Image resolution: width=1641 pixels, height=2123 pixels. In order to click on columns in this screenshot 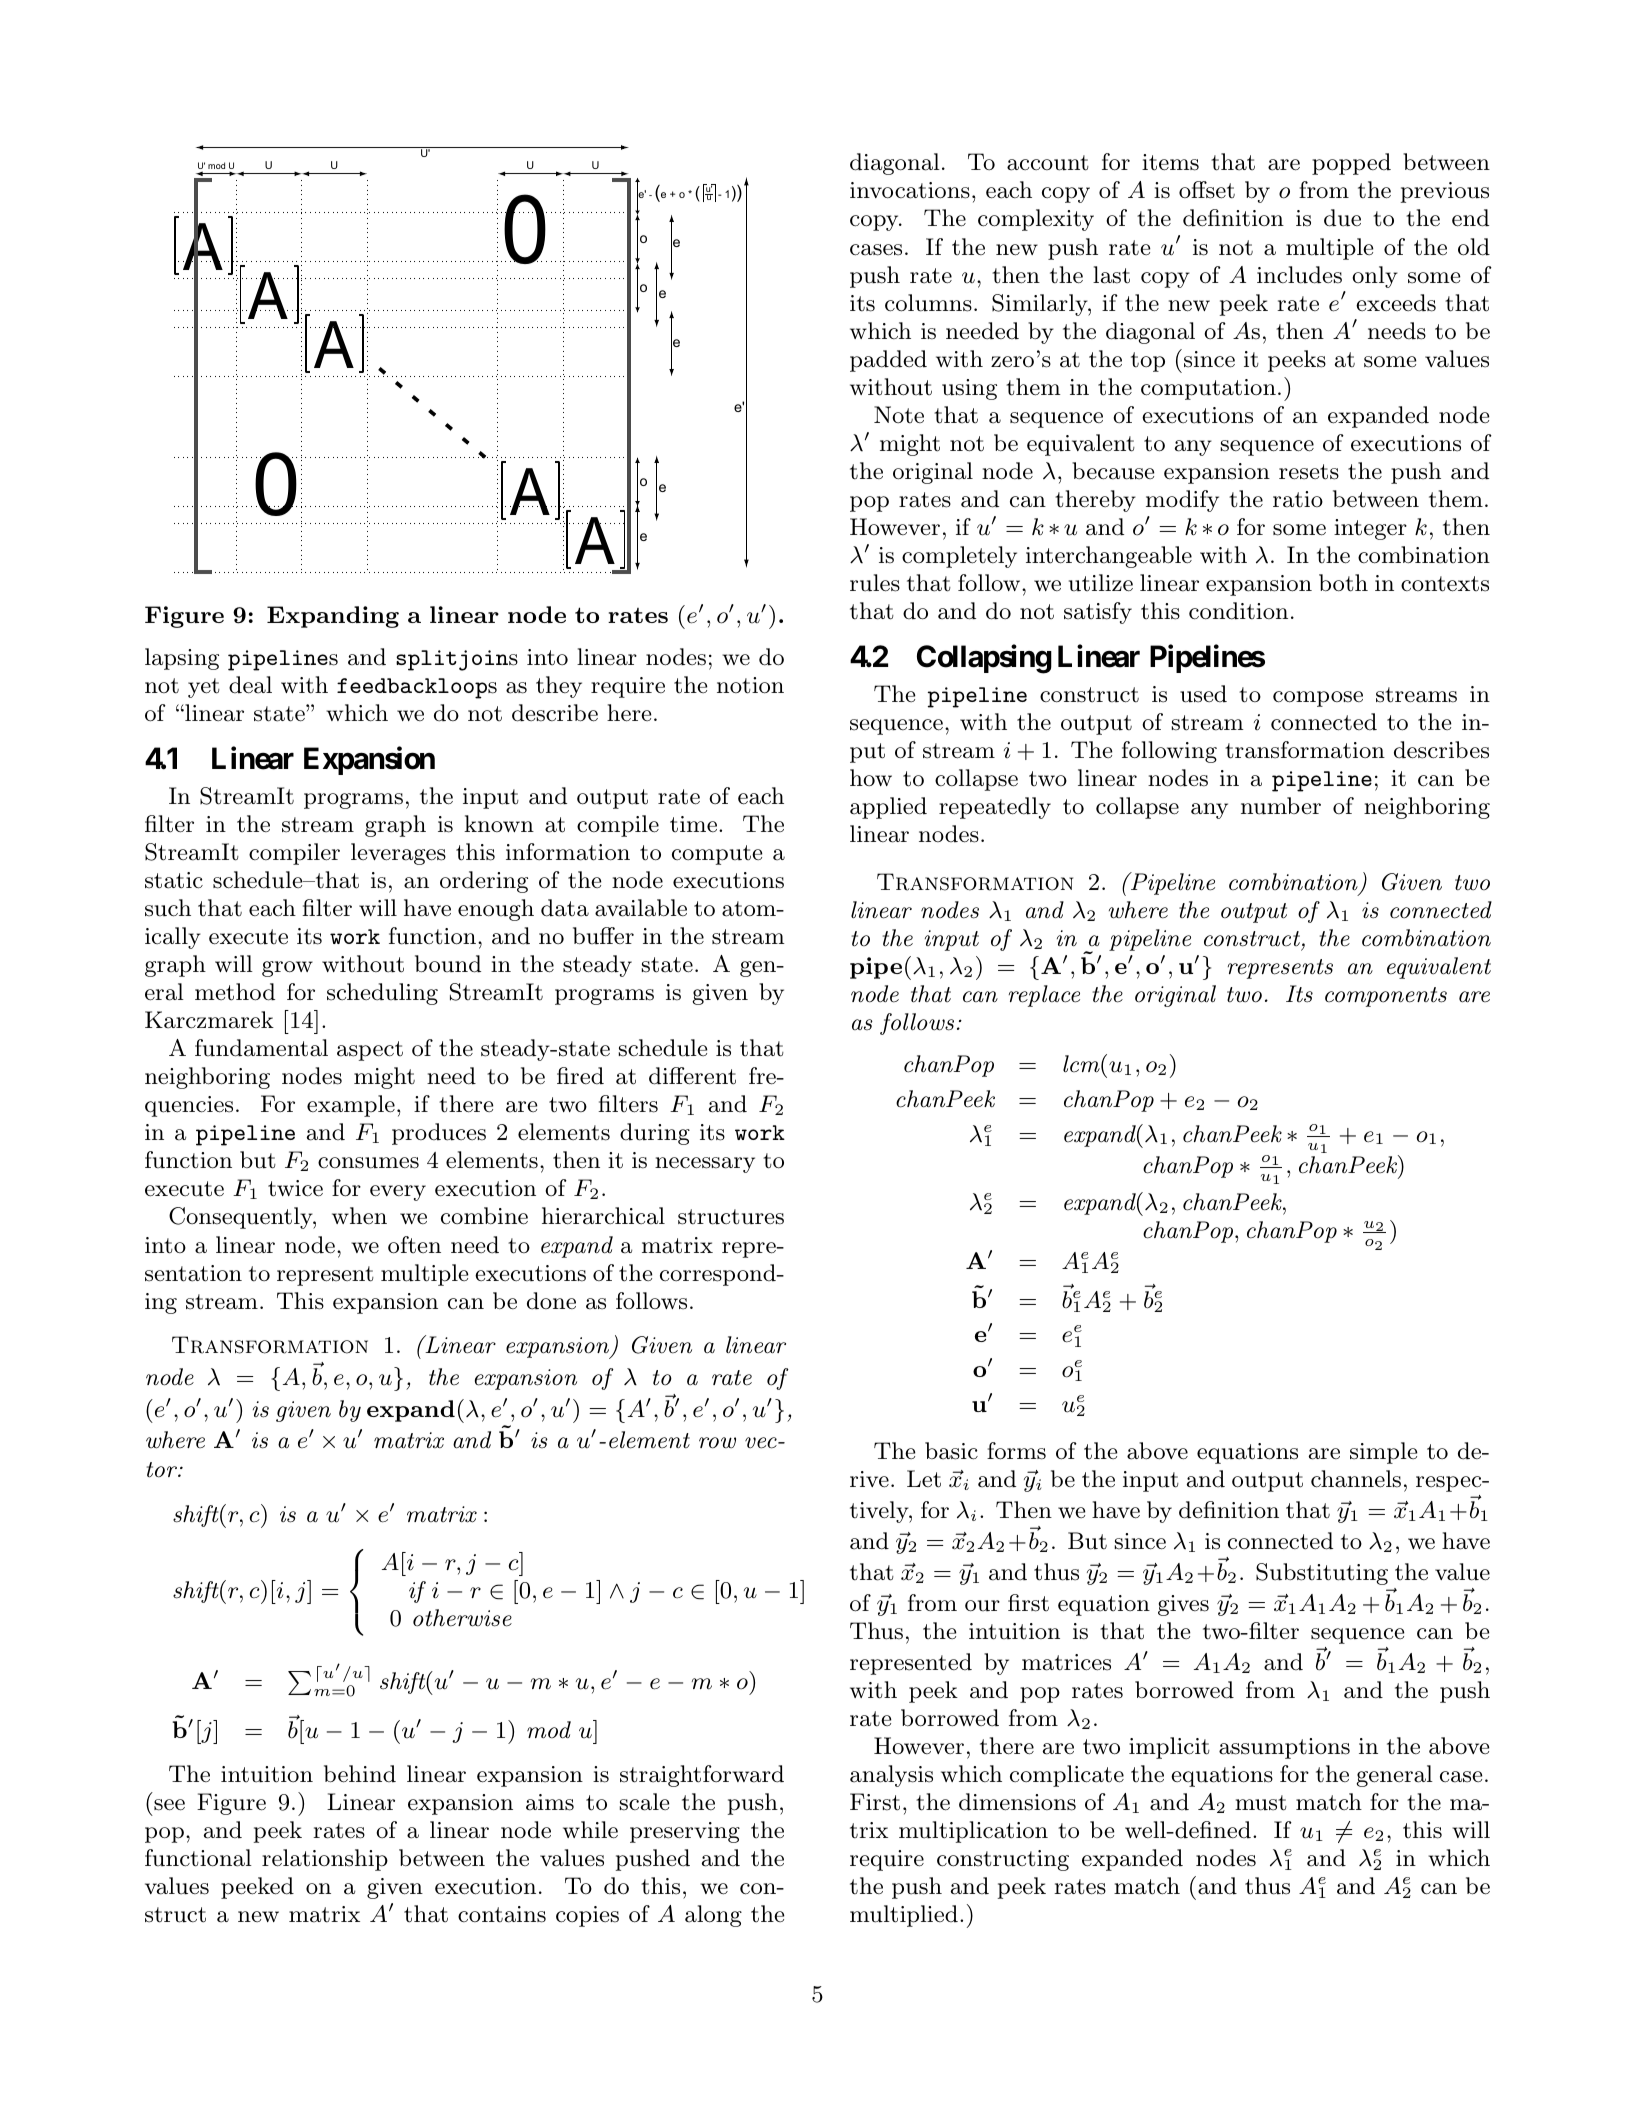, I will do `click(928, 303)`.
